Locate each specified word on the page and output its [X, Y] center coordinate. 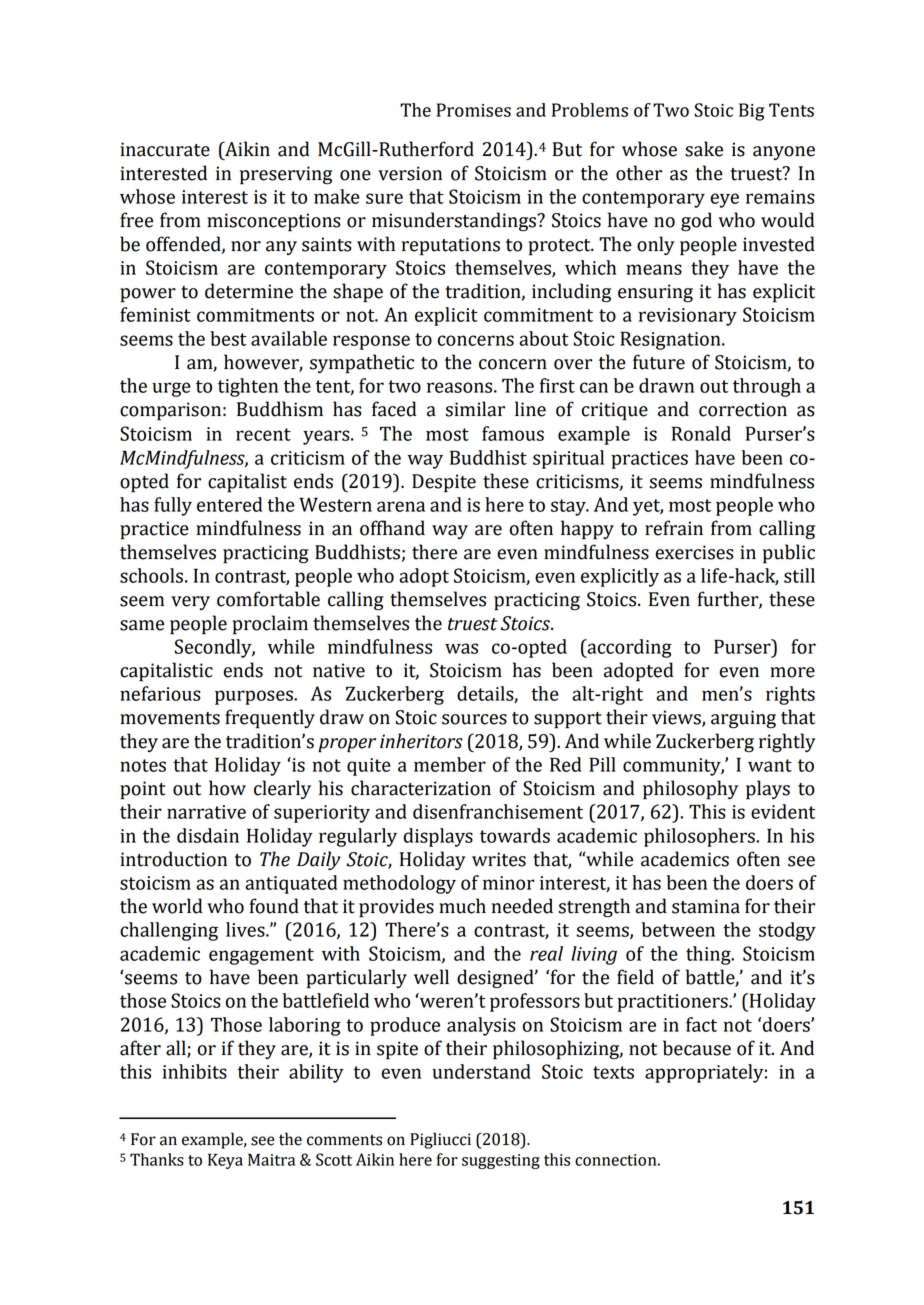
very [190, 603]
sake [704, 149]
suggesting [501, 1161]
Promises [474, 110]
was [461, 648]
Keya [225, 1161]
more [792, 672]
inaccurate [165, 149]
